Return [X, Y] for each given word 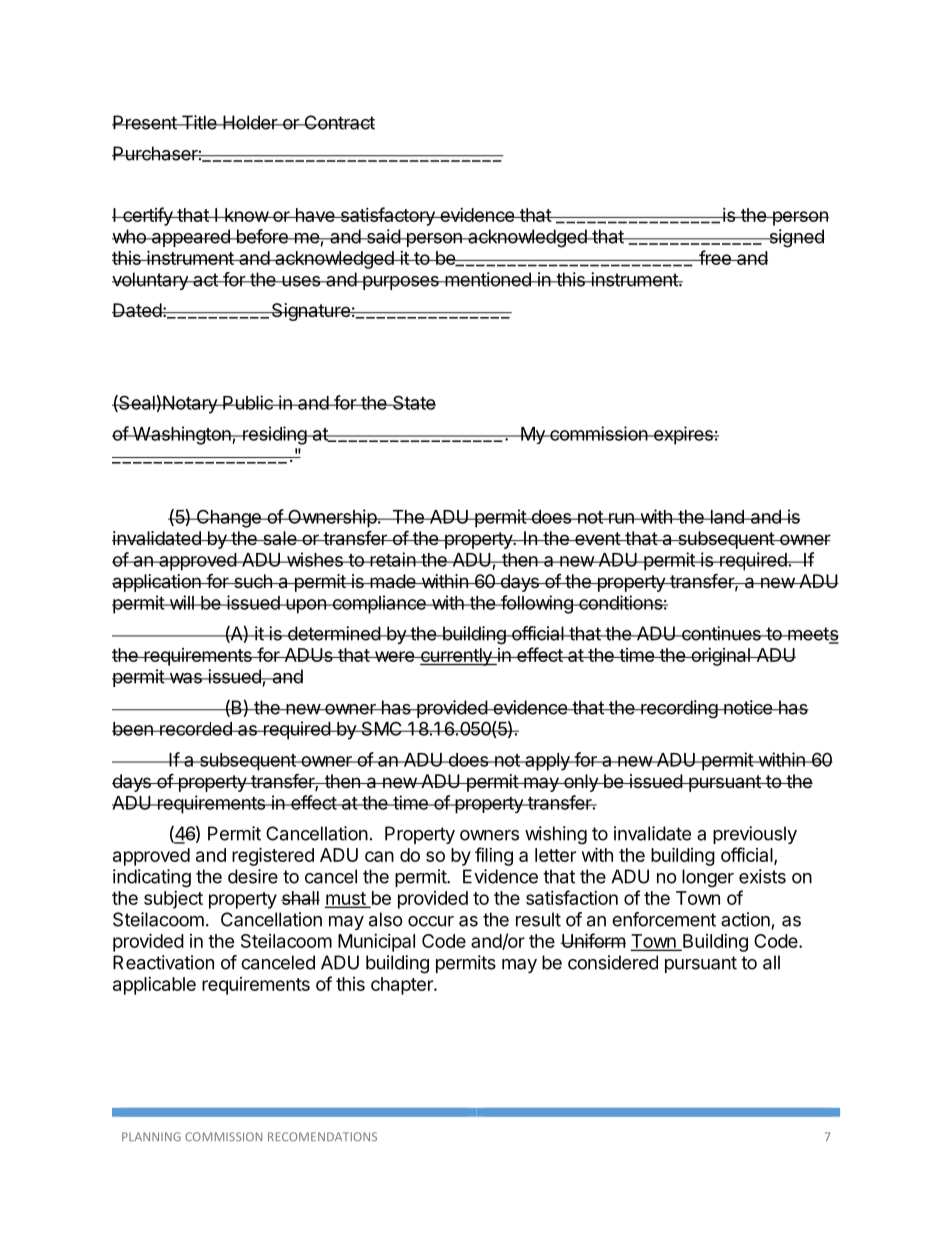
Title [199, 122]
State [413, 402]
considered [613, 962]
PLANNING [151, 1136]
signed [795, 238]
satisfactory [387, 216]
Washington [181, 435]
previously [755, 835]
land [727, 517]
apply [547, 762]
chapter [403, 986]
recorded [196, 729]
